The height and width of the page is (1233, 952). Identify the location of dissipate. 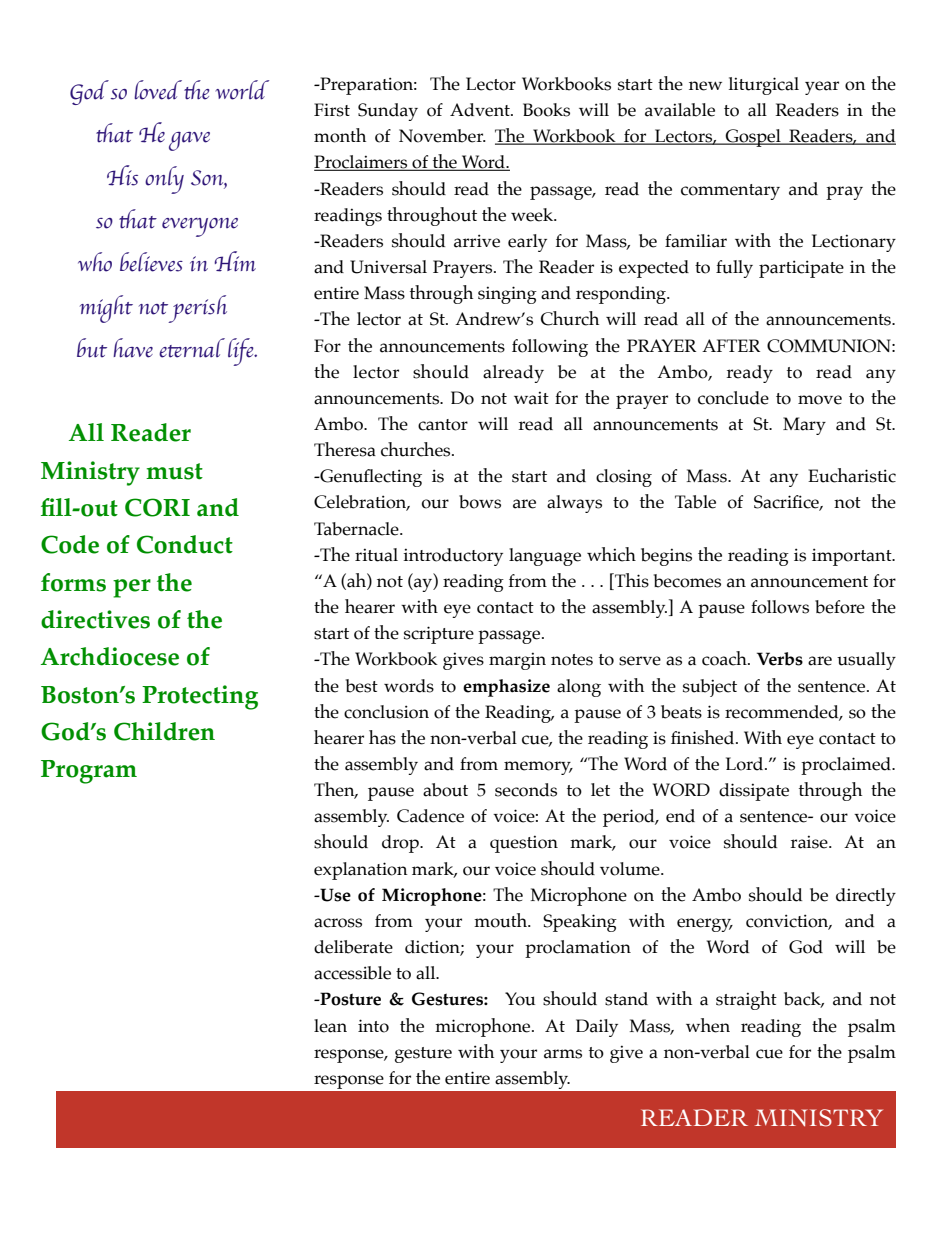
(754, 792).
